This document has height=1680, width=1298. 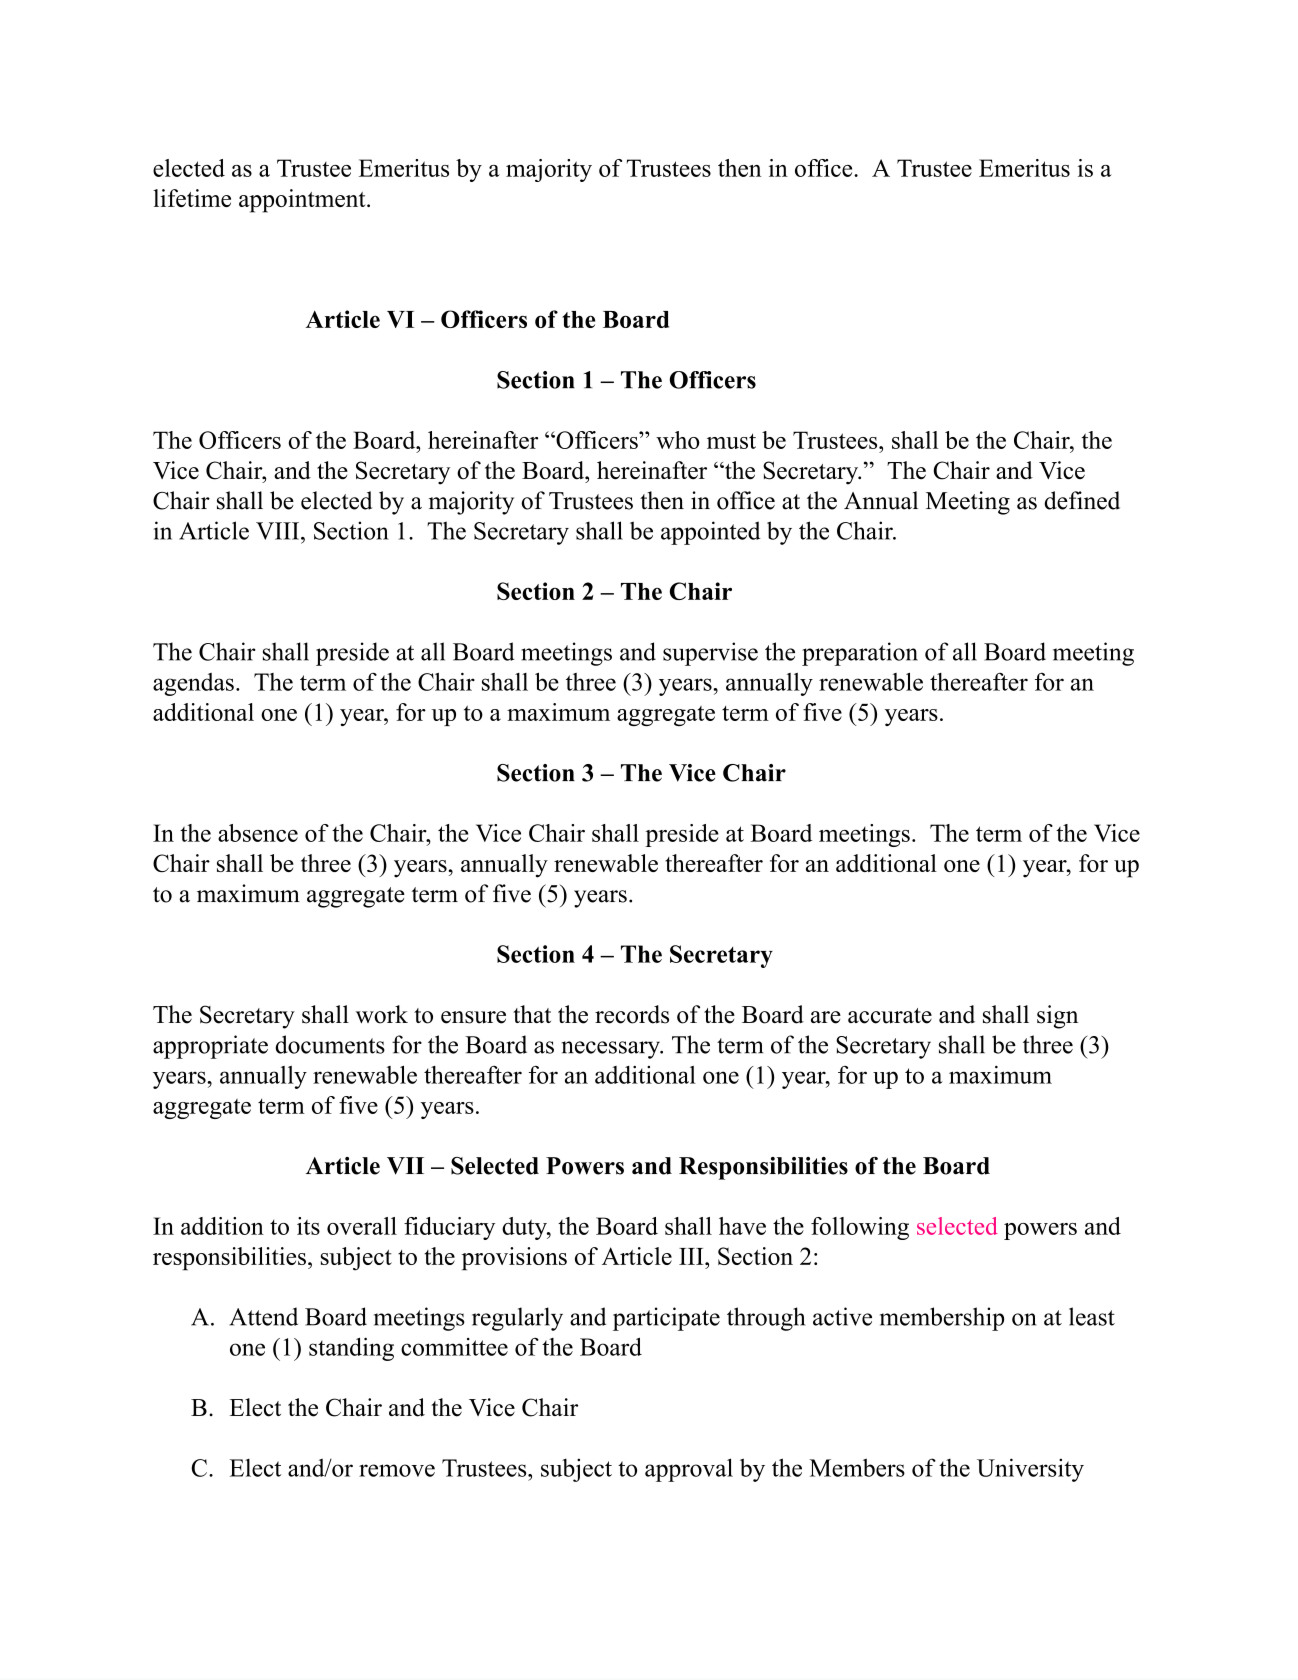 I want to click on preparation, so click(x=860, y=654).
